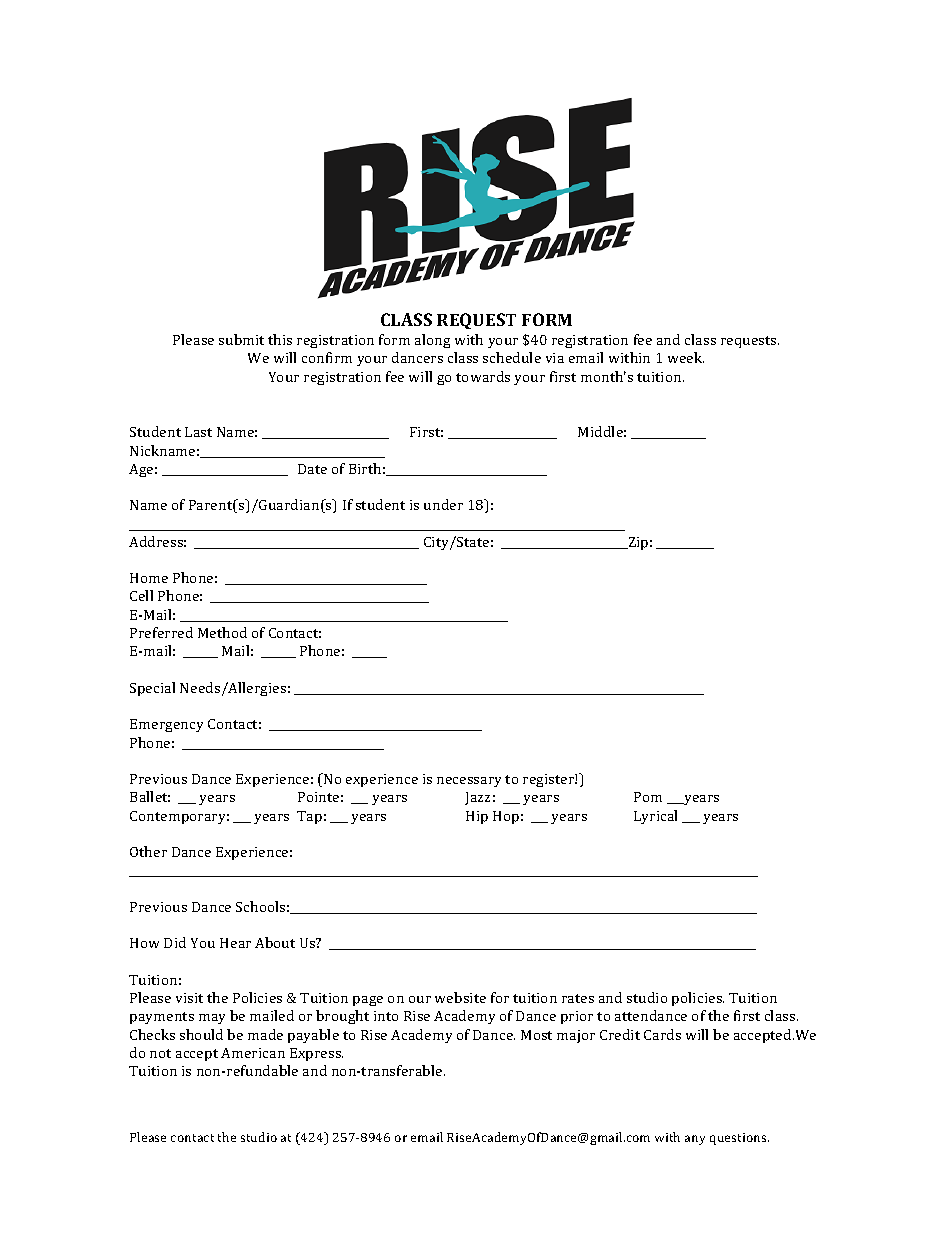  Describe the element at coordinates (648, 797) in the image. I see `Pom` at that location.
